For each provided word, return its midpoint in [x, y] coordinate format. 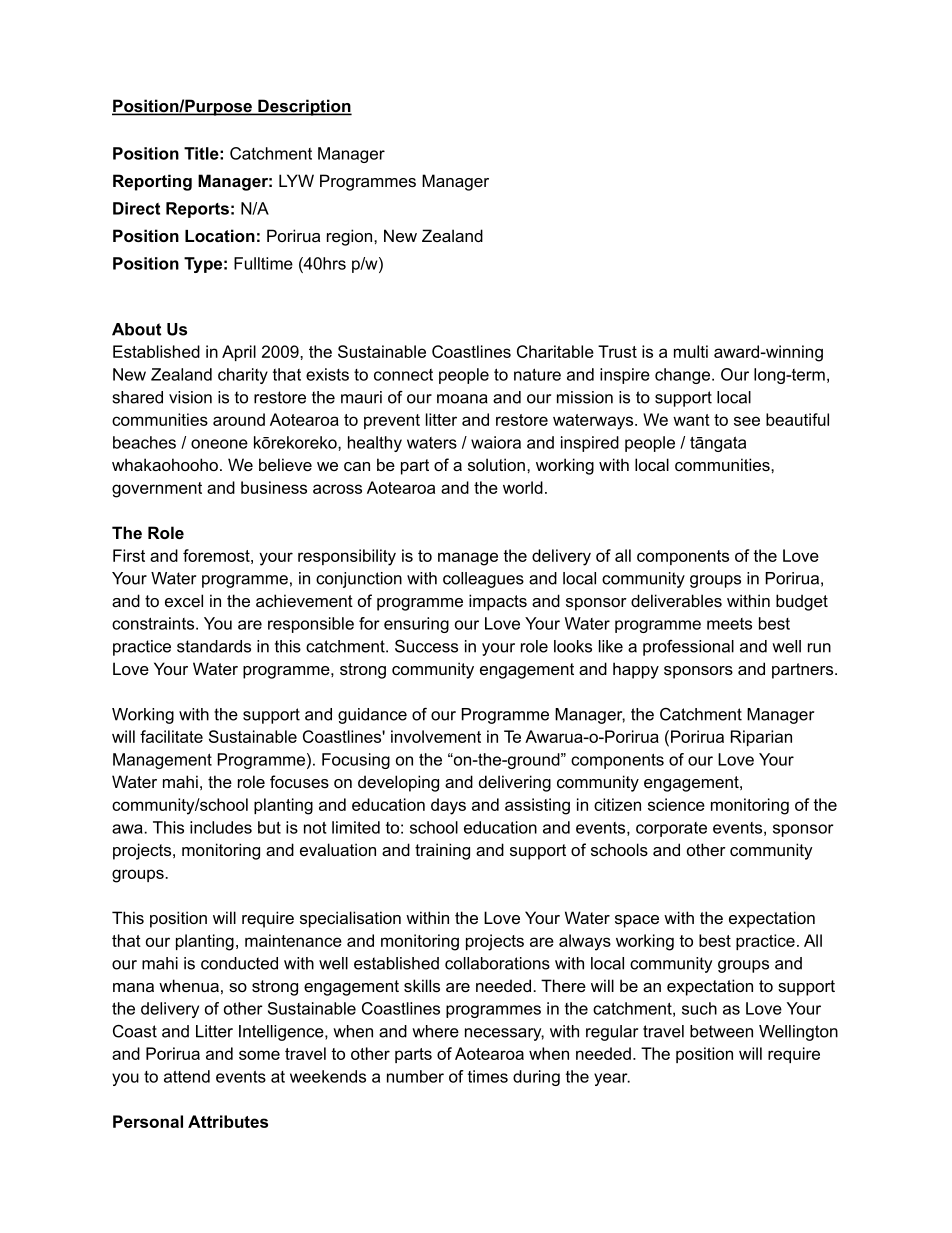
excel [184, 600]
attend [187, 1076]
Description [304, 107]
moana [462, 399]
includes [221, 827]
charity [243, 376]
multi [691, 351]
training [442, 851]
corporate [671, 829]
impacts [498, 602]
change [684, 376]
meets [729, 624]
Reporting [152, 182]
